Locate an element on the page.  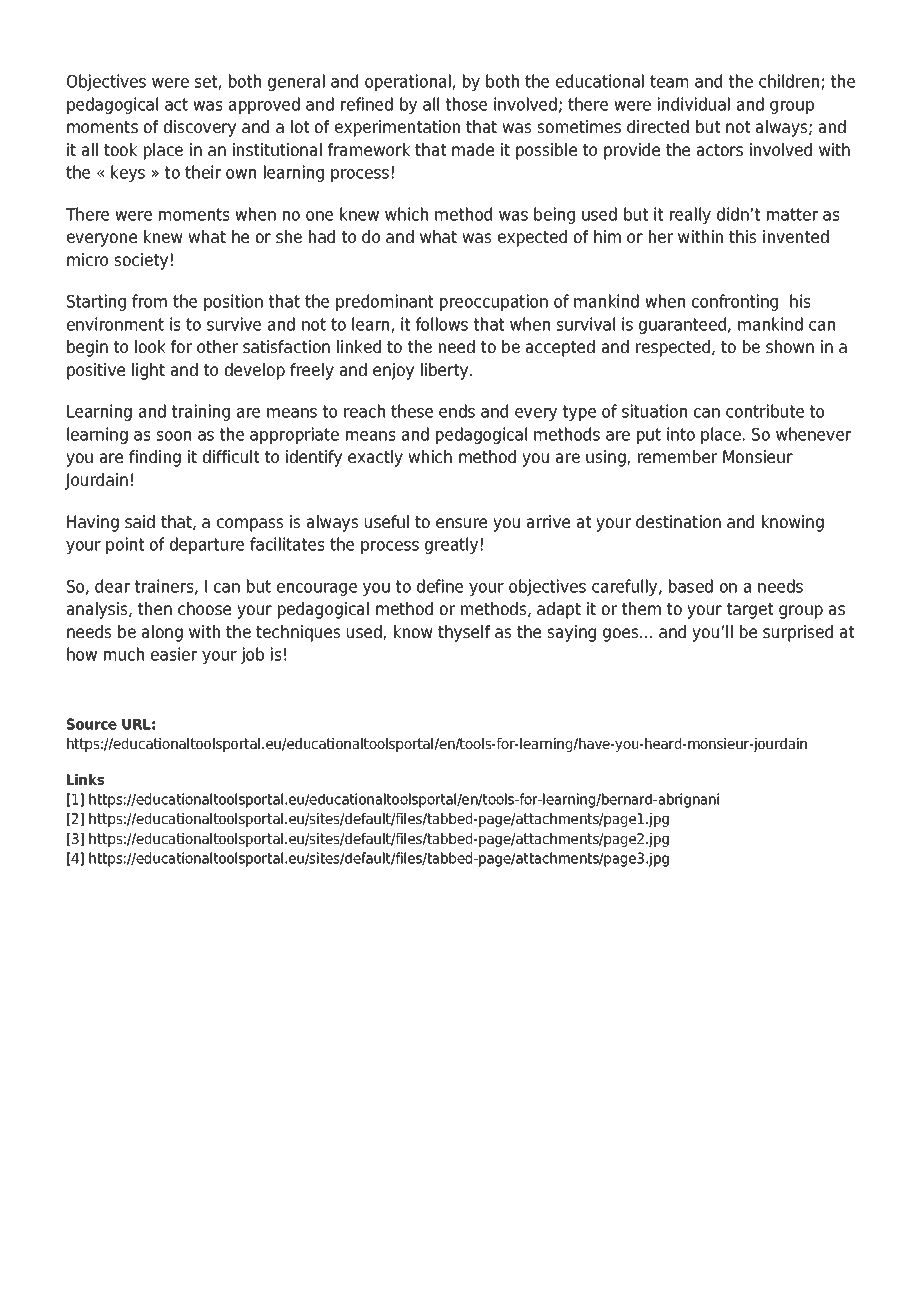
Links is located at coordinates (85, 779).
